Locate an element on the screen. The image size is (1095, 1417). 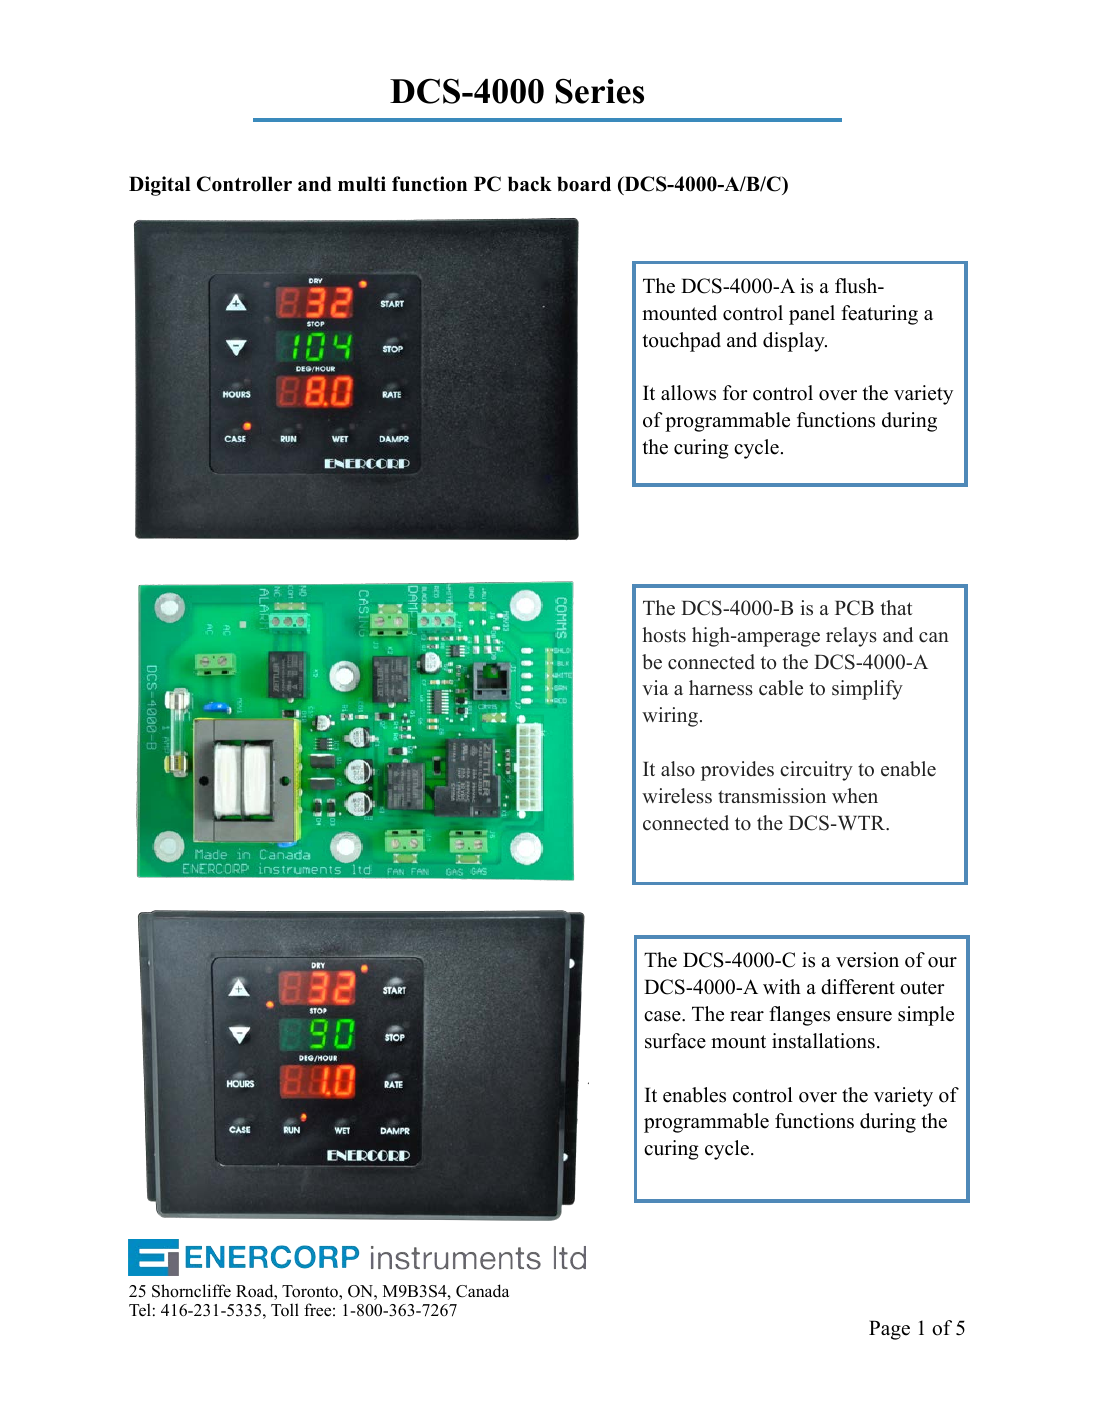
Series is located at coordinates (600, 91).
